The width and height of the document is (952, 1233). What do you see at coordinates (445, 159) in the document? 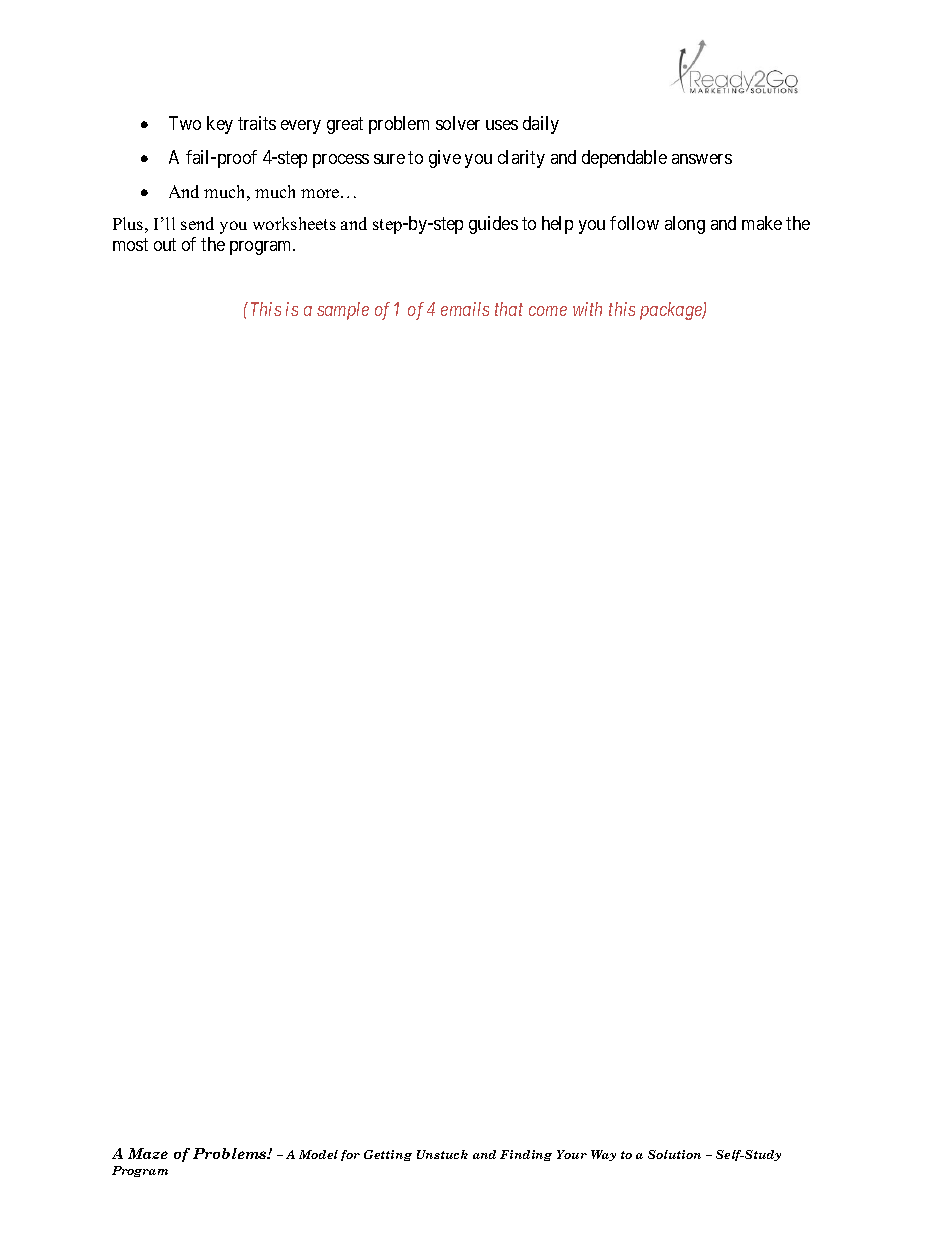
I see `give` at bounding box center [445, 159].
